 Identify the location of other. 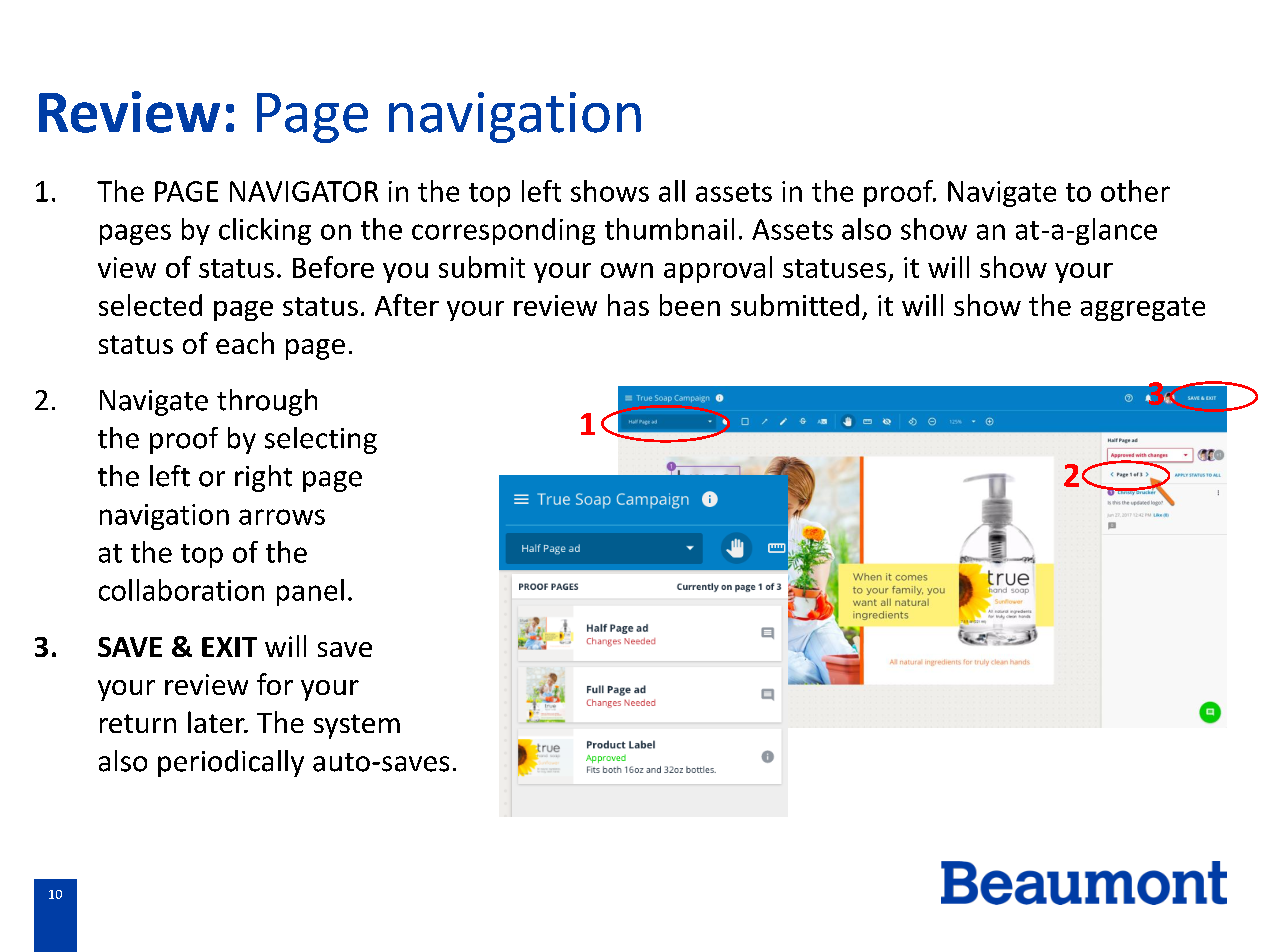
(1135, 191).
